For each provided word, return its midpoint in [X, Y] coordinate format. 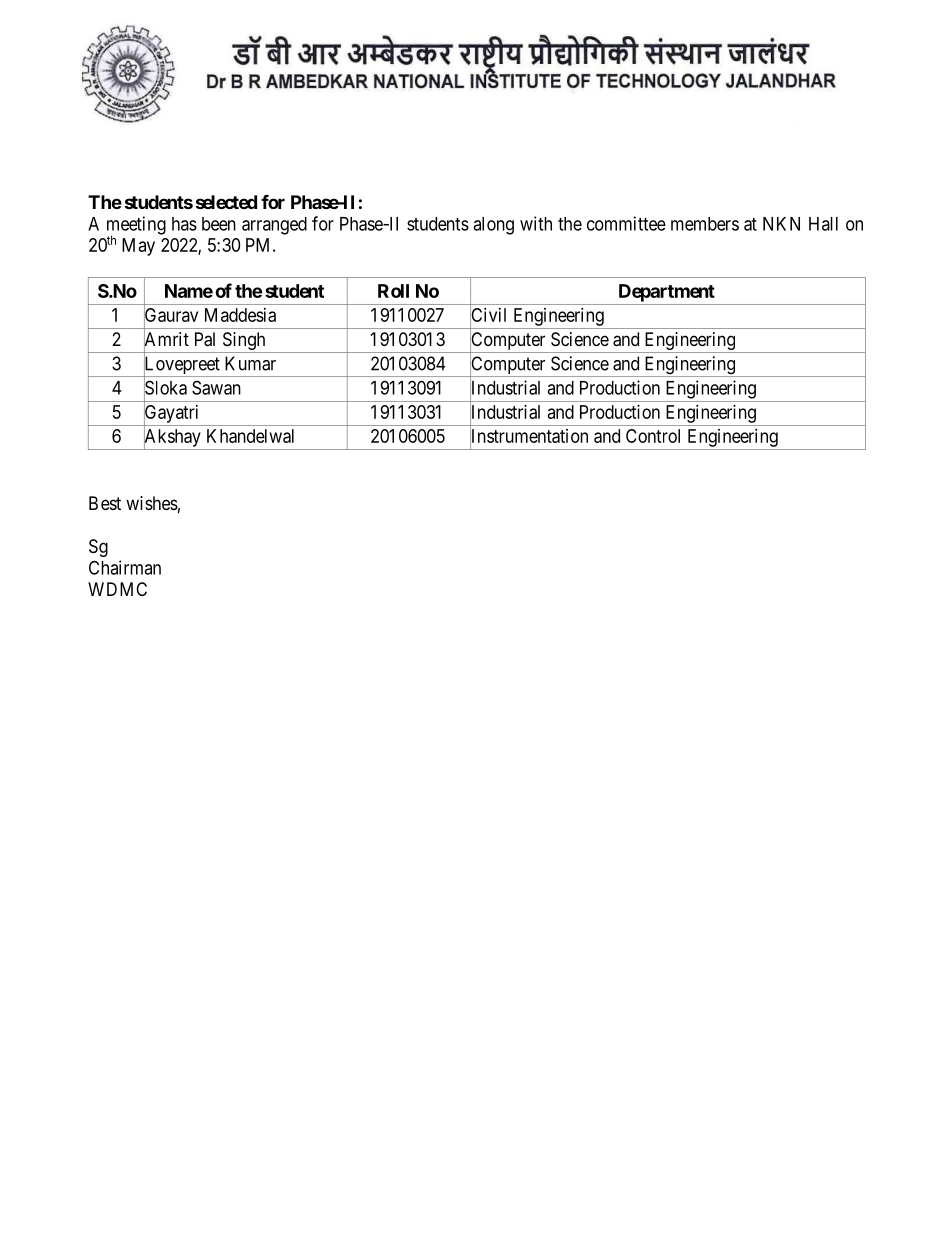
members [705, 224]
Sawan [216, 387]
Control [653, 436]
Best [105, 503]
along [493, 226]
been [219, 224]
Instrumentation [529, 436]
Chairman [125, 567]
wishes [152, 503]
